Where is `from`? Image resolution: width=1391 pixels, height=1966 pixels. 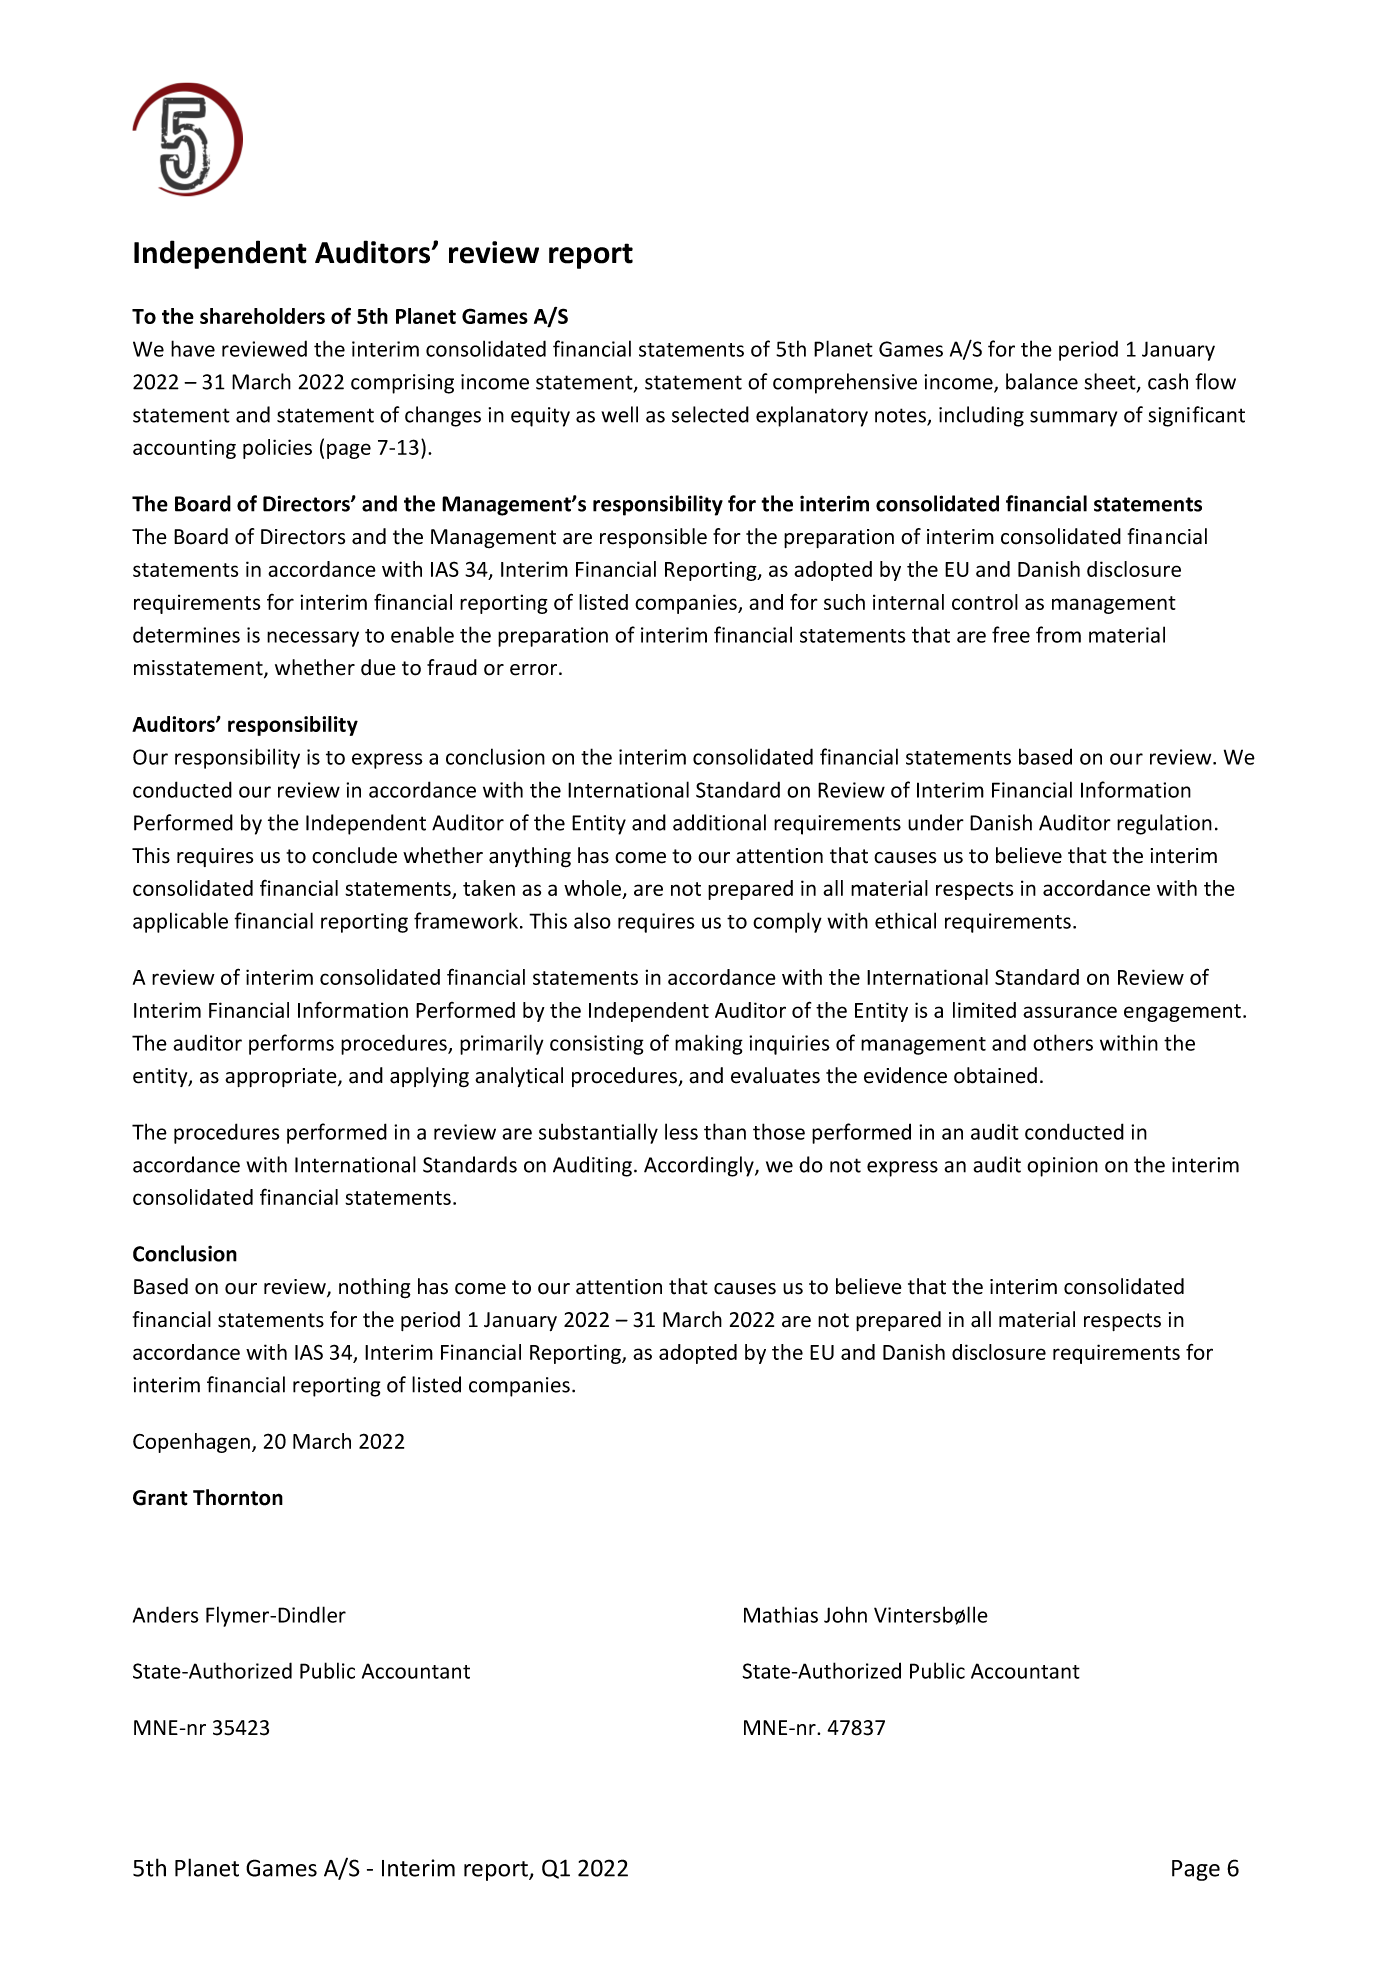
from is located at coordinates (1058, 634).
